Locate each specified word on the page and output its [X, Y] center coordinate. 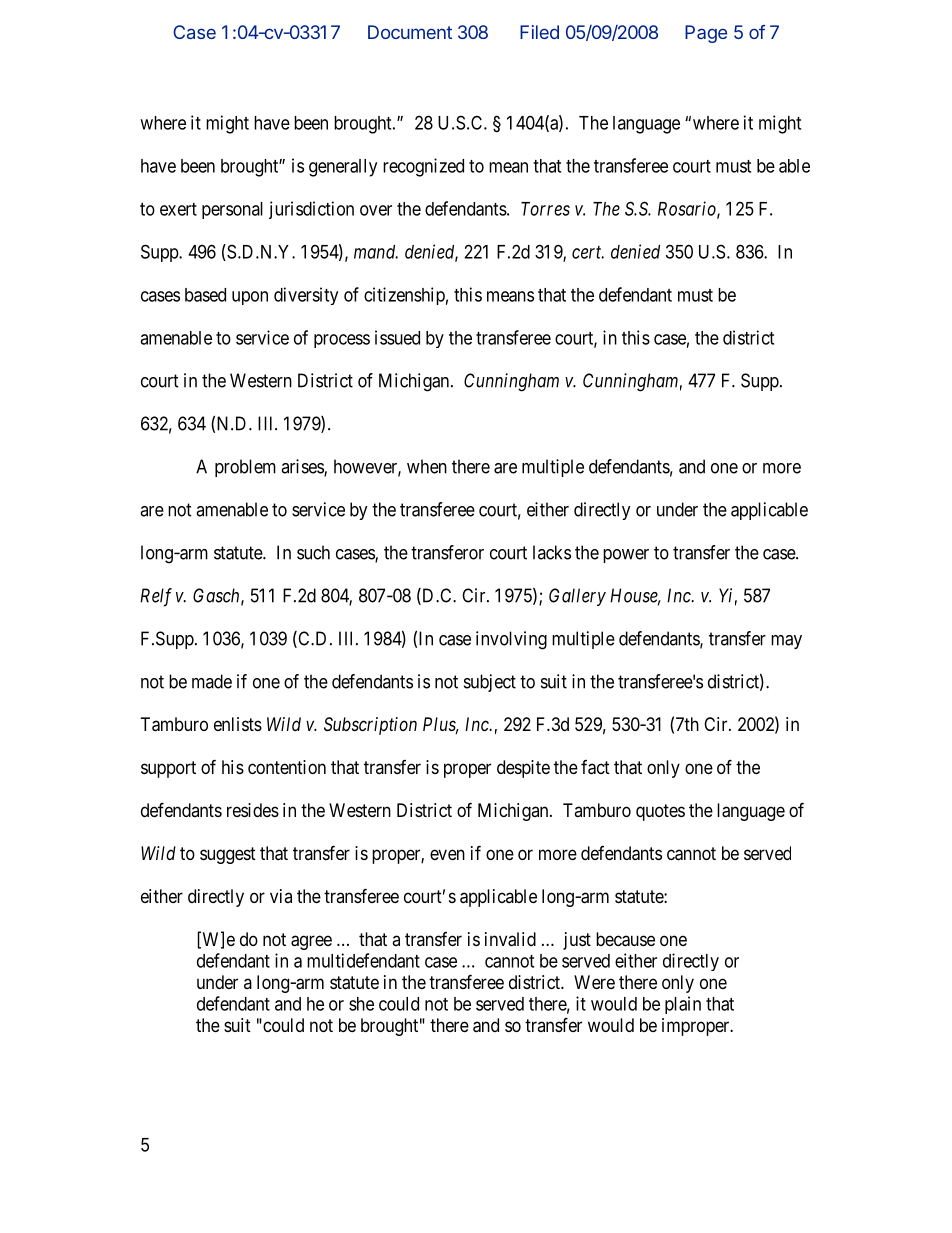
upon [250, 298]
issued [397, 337]
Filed [539, 32]
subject [490, 683]
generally [343, 168]
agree [311, 942]
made [212, 681]
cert [588, 252]
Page [706, 34]
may [786, 642]
